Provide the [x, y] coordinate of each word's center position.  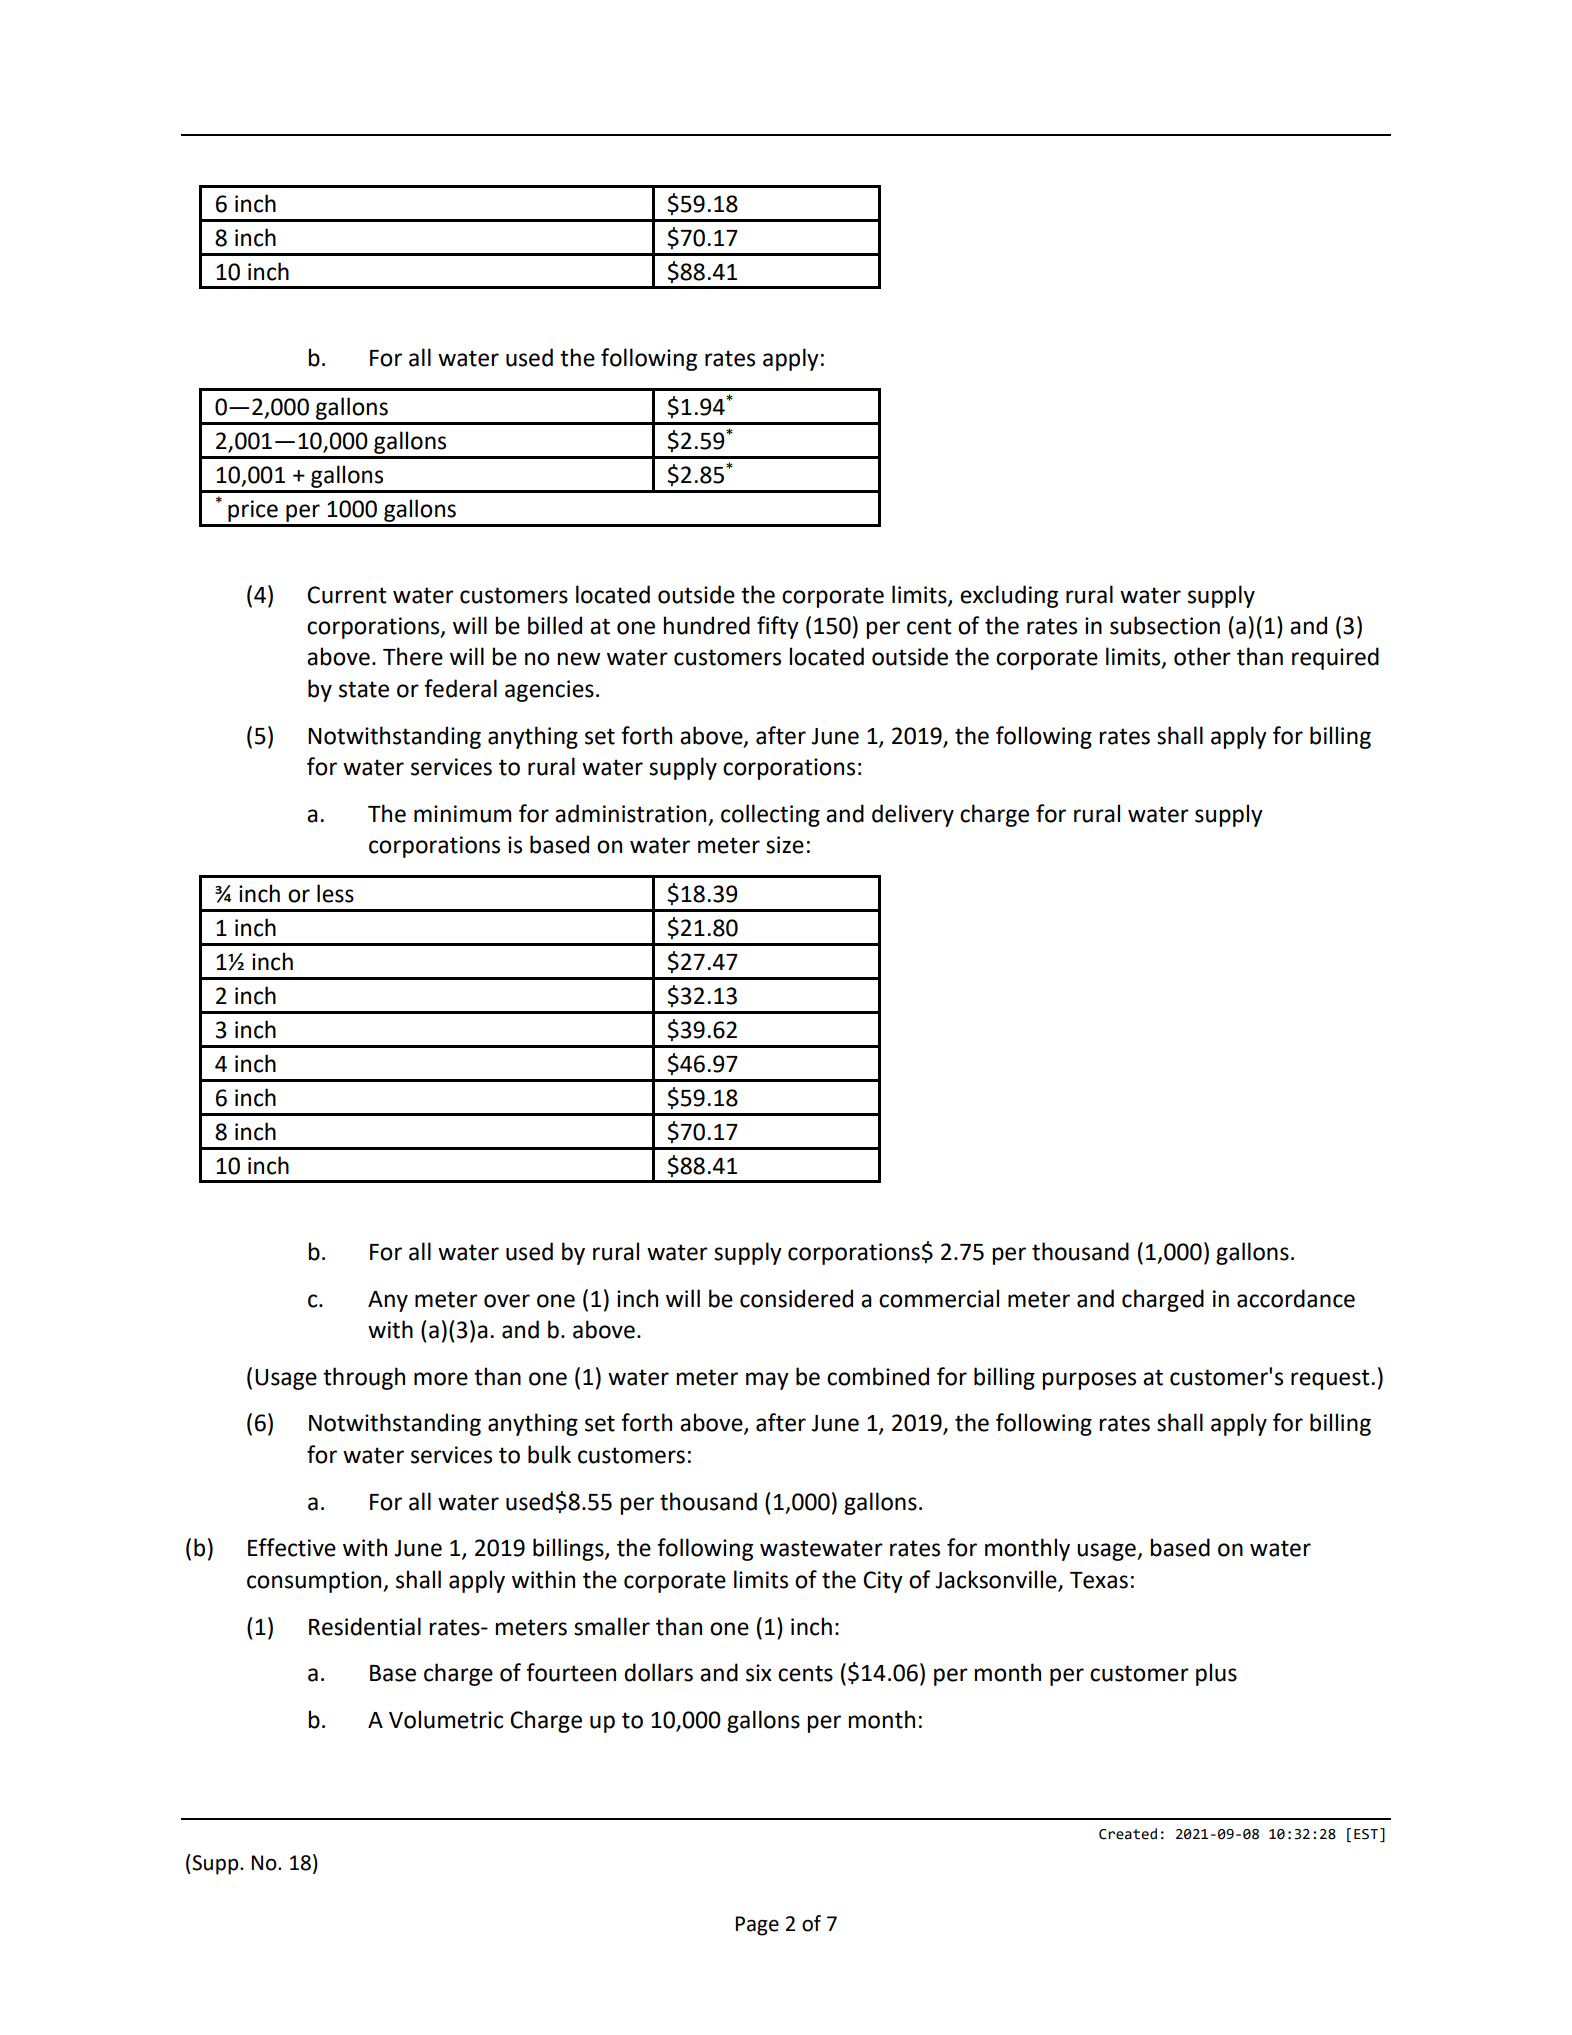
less [335, 893]
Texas [1099, 1580]
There [413, 656]
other [1202, 656]
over [507, 1301]
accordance [1296, 1298]
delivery [913, 815]
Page [757, 1926]
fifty [778, 627]
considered [796, 1298]
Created [1128, 1834]
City [883, 1582]
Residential [365, 1626]
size [785, 845]
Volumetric [446, 1719]
